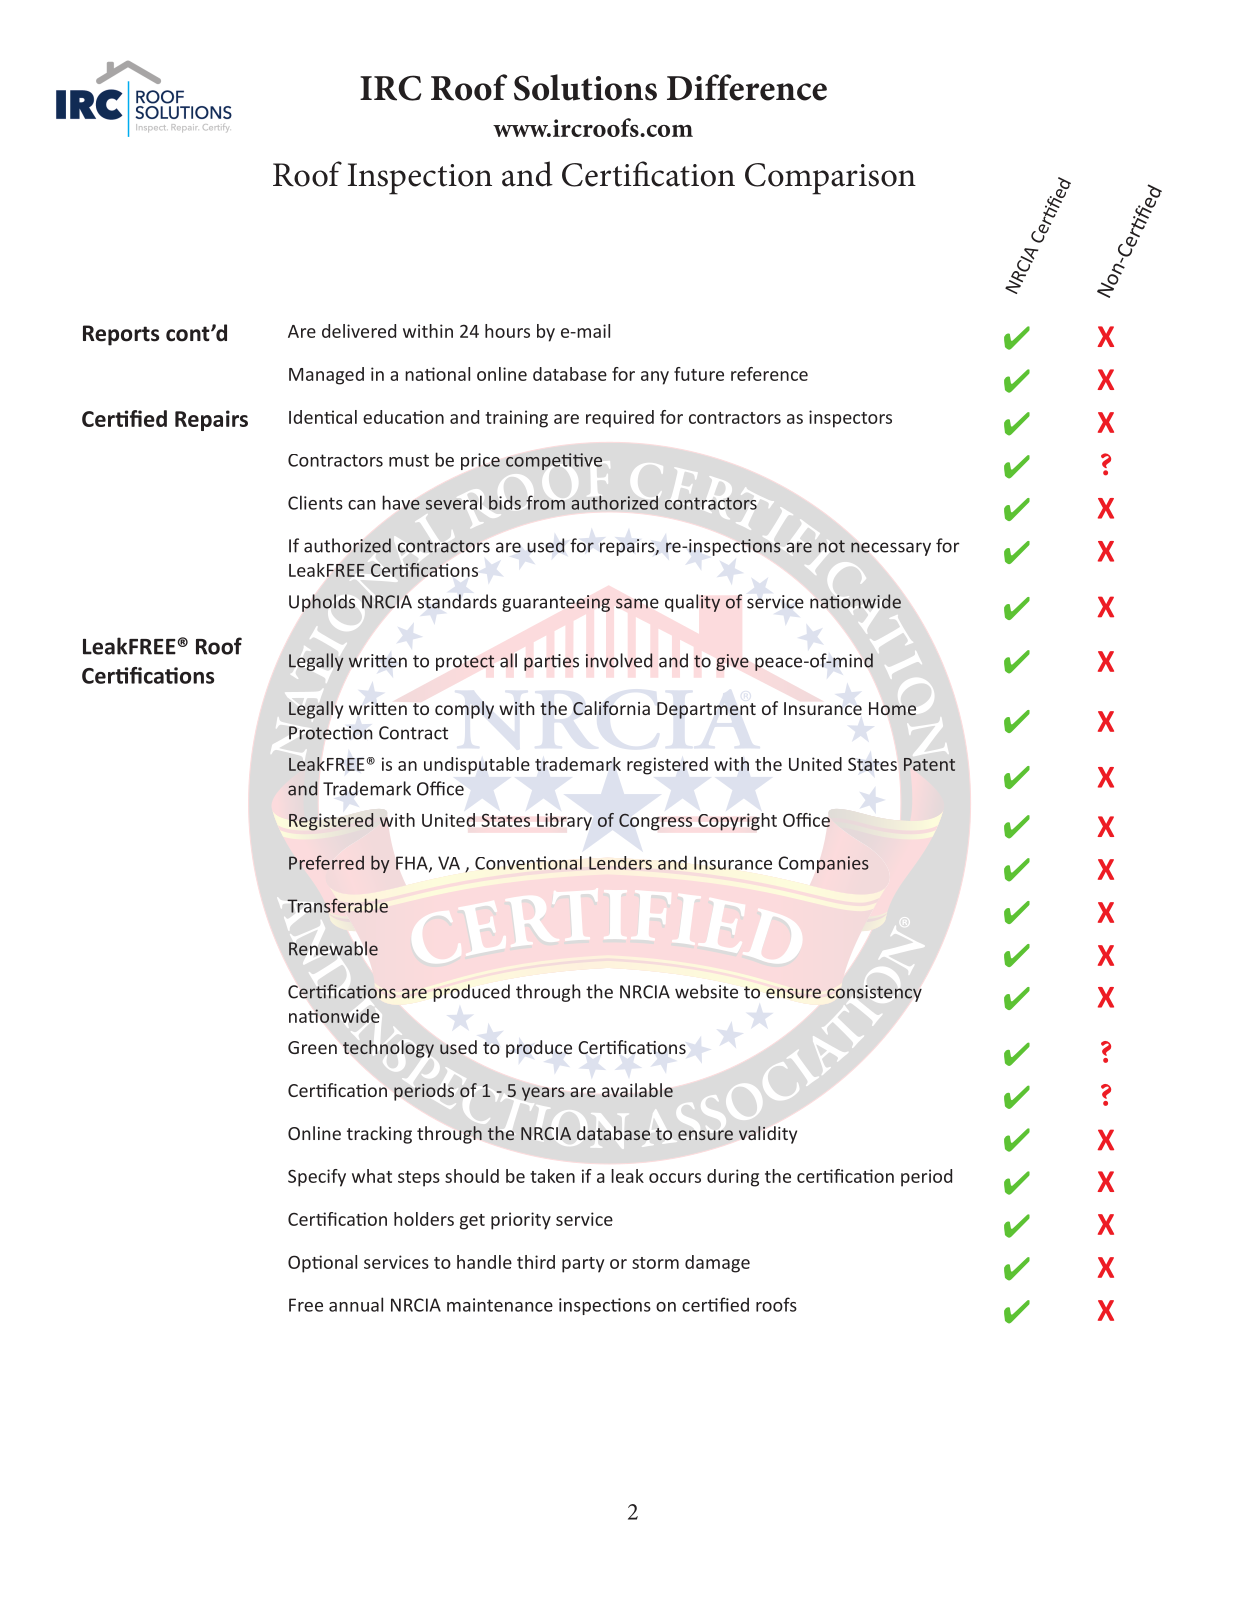  What do you see at coordinates (121, 335) in the image?
I see `Reports` at bounding box center [121, 335].
